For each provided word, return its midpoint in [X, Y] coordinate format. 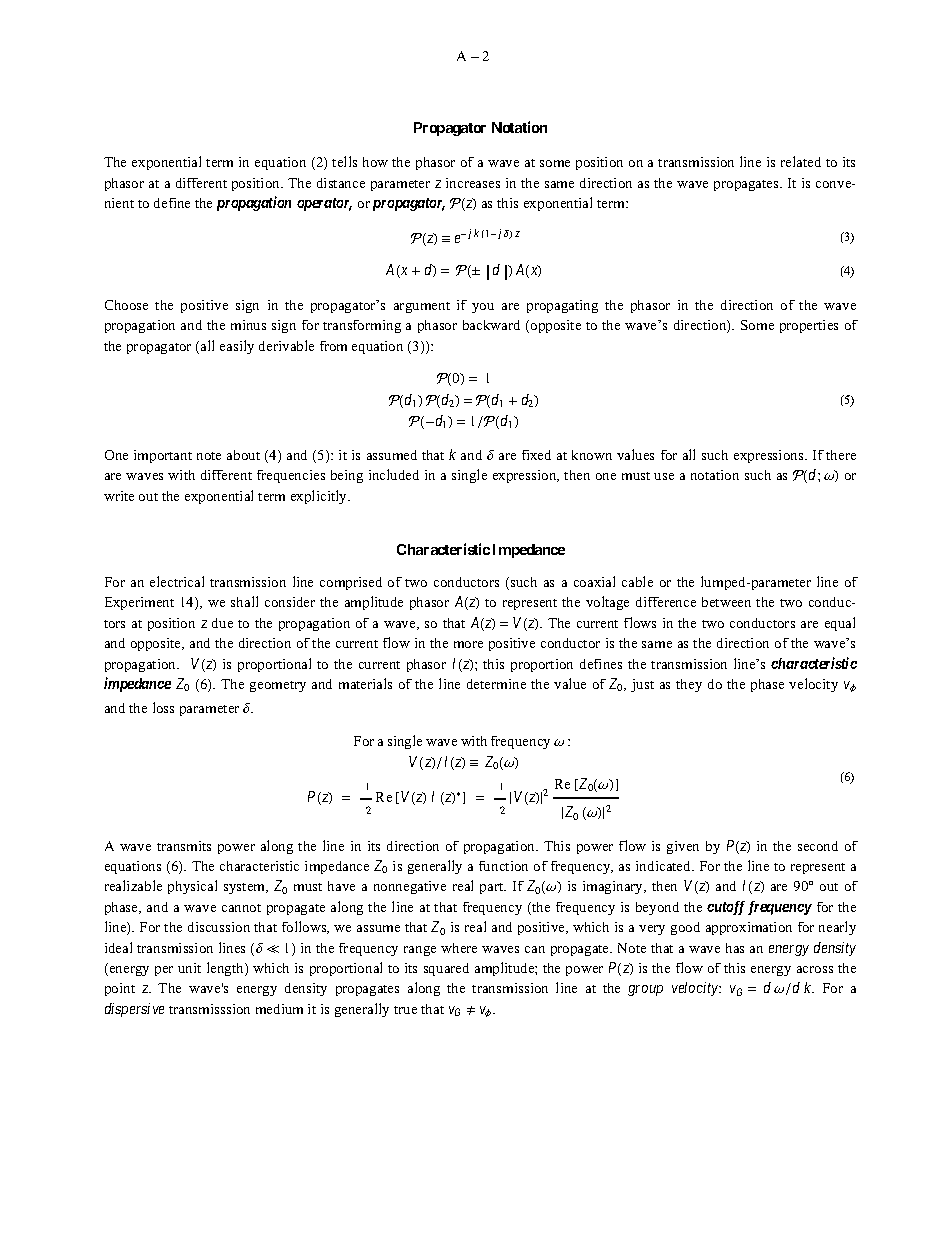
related [801, 161]
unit [189, 968]
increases [473, 183]
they [689, 685]
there [841, 455]
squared [446, 969]
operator [324, 204]
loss [163, 707]
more [468, 644]
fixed [536, 455]
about [243, 455]
